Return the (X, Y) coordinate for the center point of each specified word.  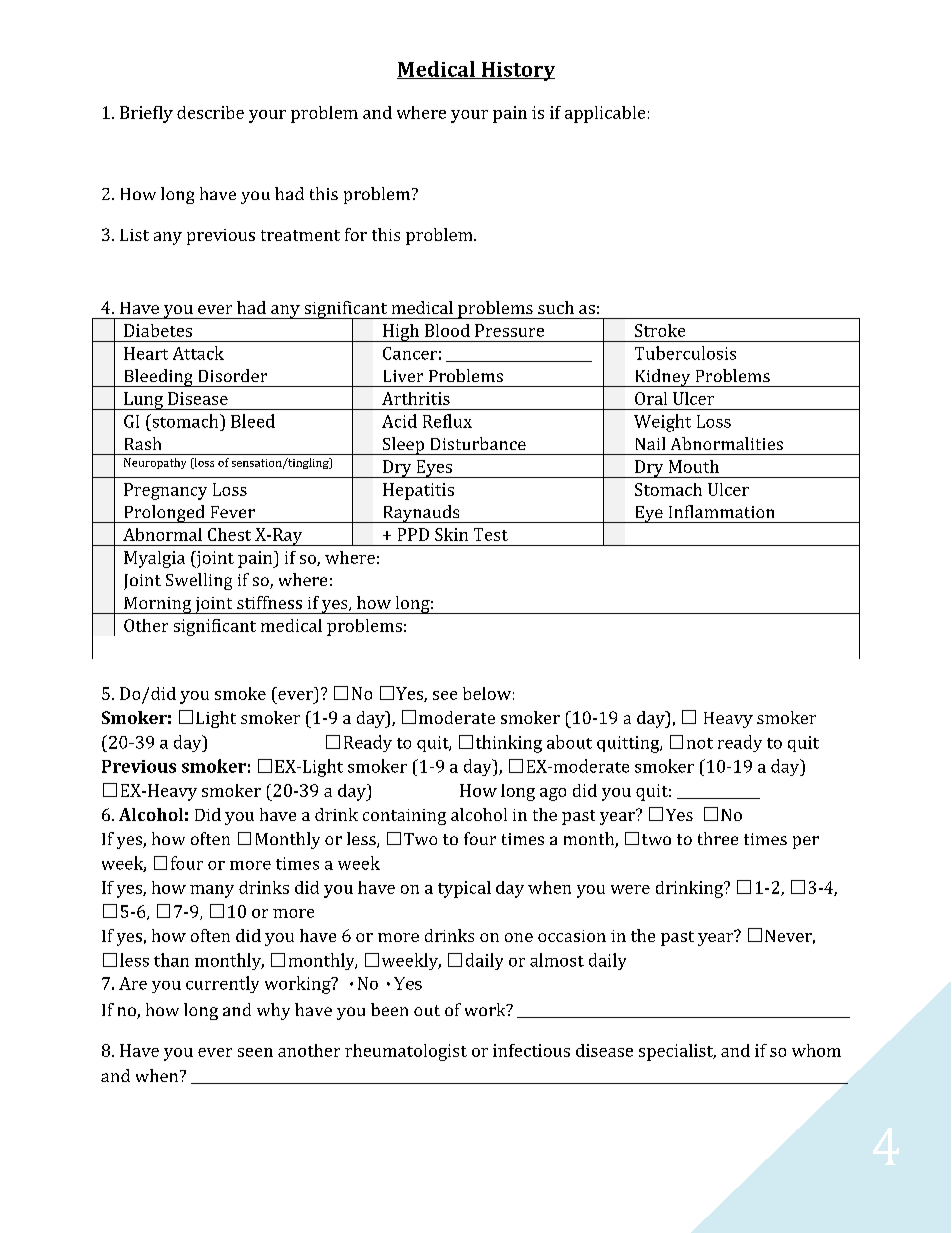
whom (816, 1050)
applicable (605, 114)
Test (491, 534)
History (517, 71)
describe (210, 112)
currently (222, 984)
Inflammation (721, 511)
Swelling (199, 581)
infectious (531, 1050)
